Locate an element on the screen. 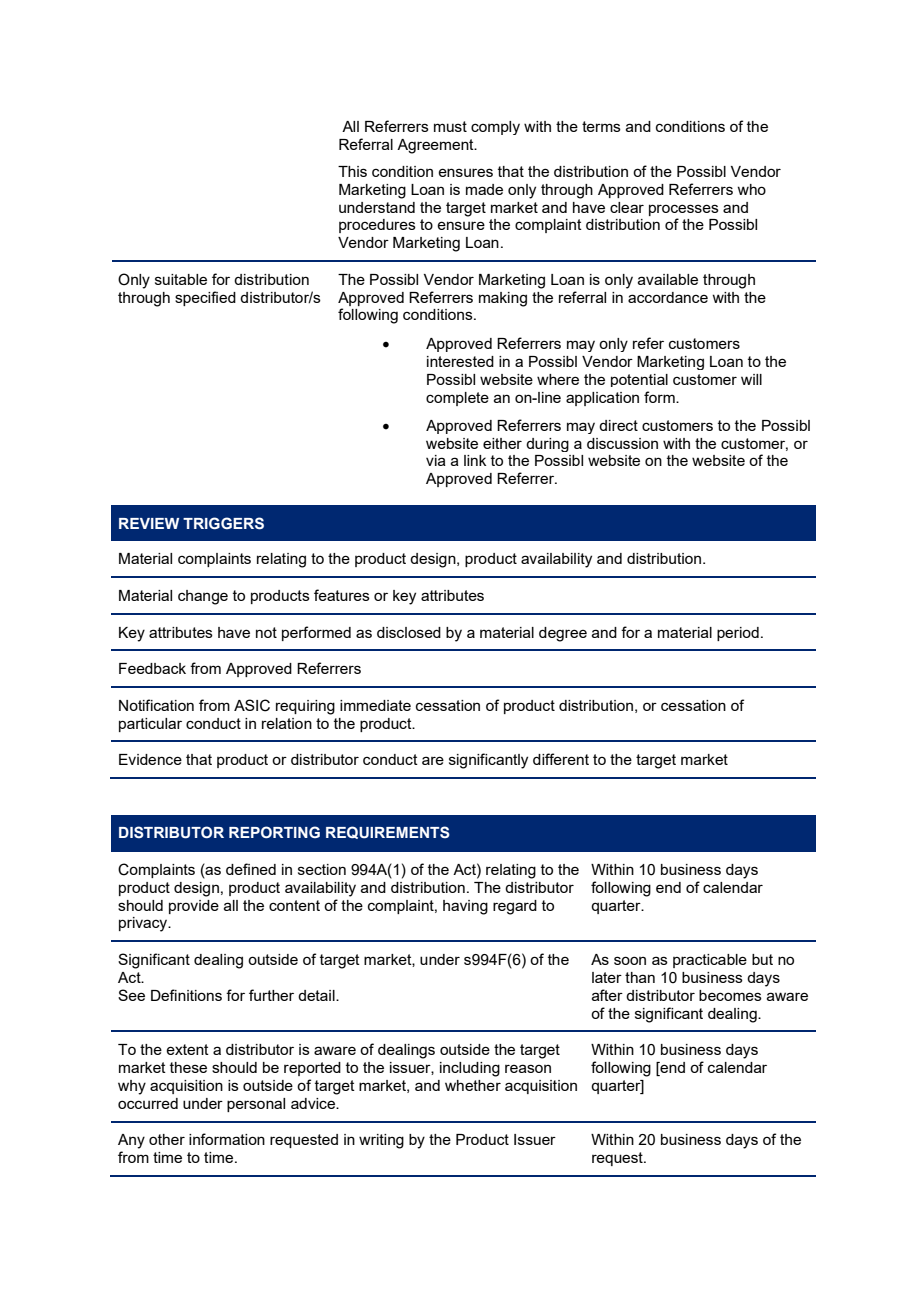 Image resolution: width=924 pixels, height=1308 pixels. processes is located at coordinates (684, 210).
